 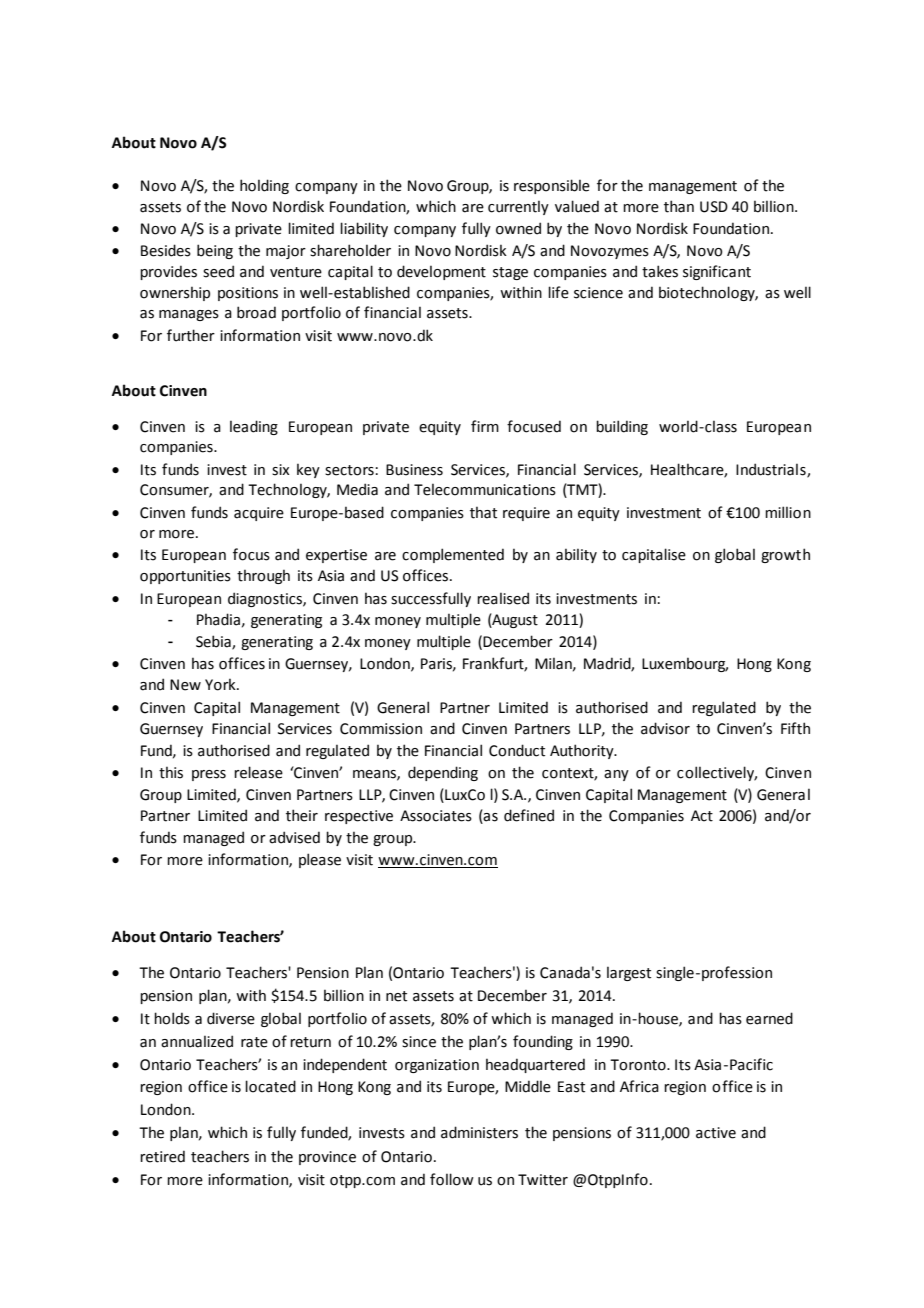 I want to click on firm, so click(x=485, y=426).
